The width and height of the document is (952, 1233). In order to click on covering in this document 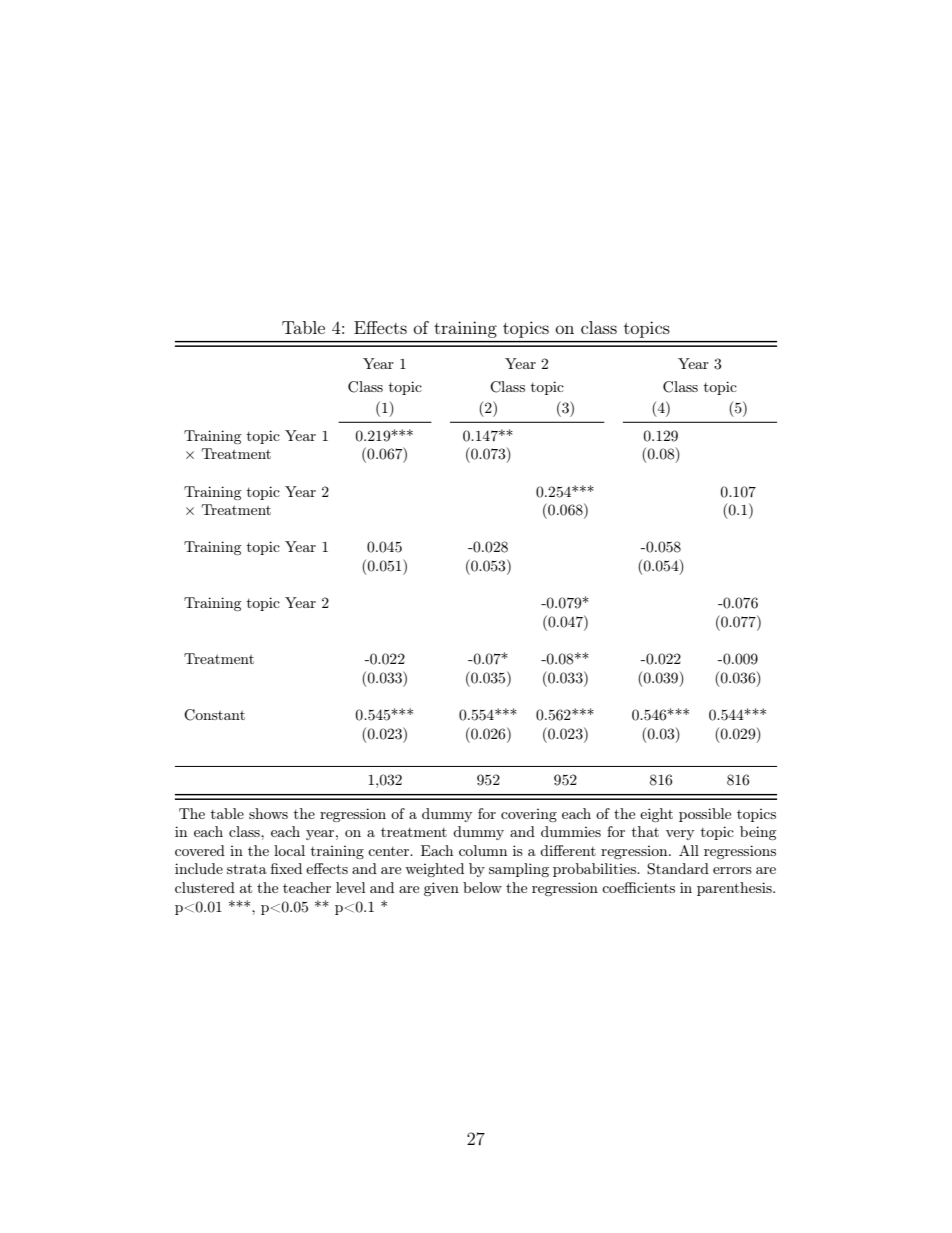, I will do `click(529, 815)`.
